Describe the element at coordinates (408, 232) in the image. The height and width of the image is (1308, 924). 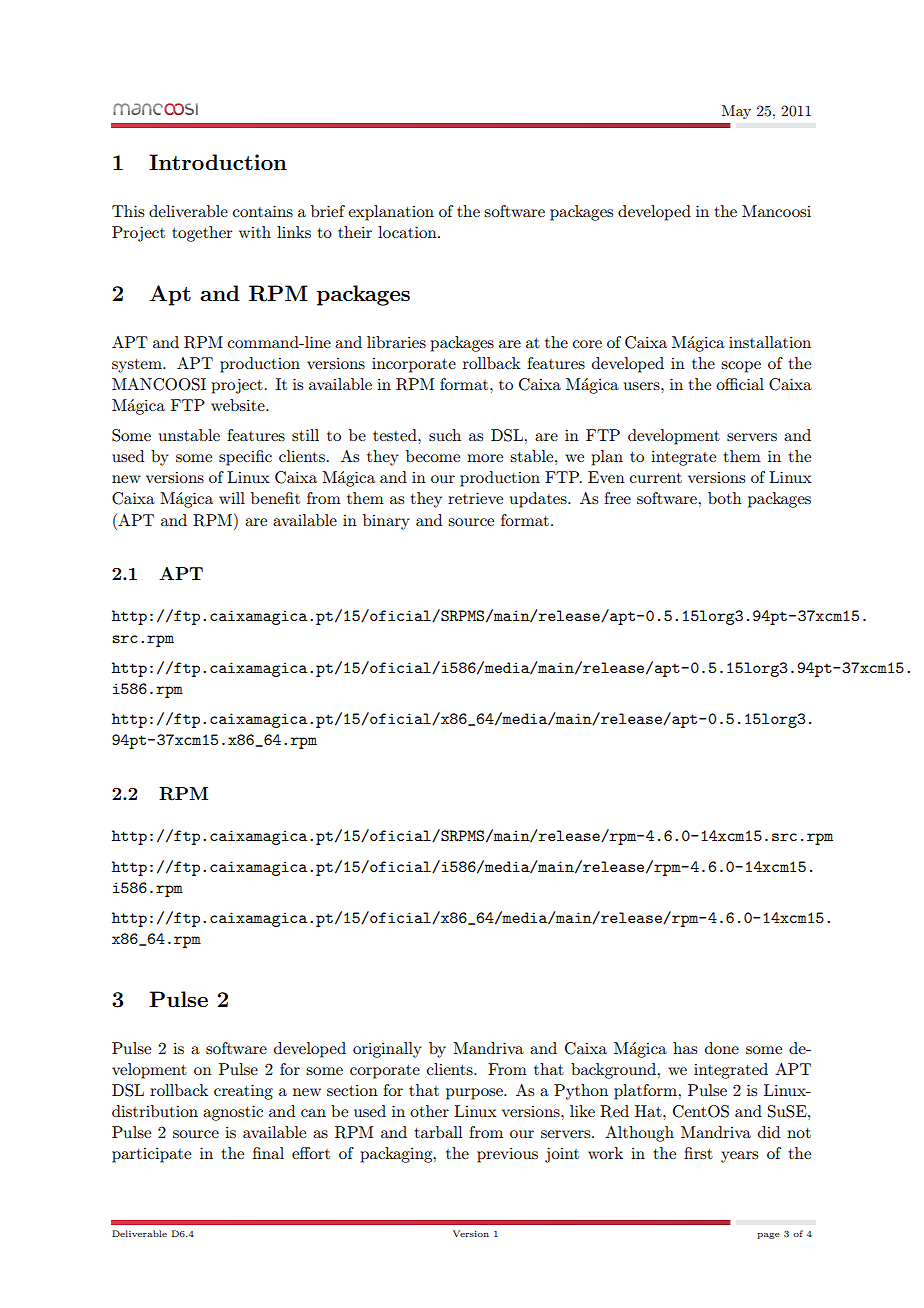
I see `location` at that location.
